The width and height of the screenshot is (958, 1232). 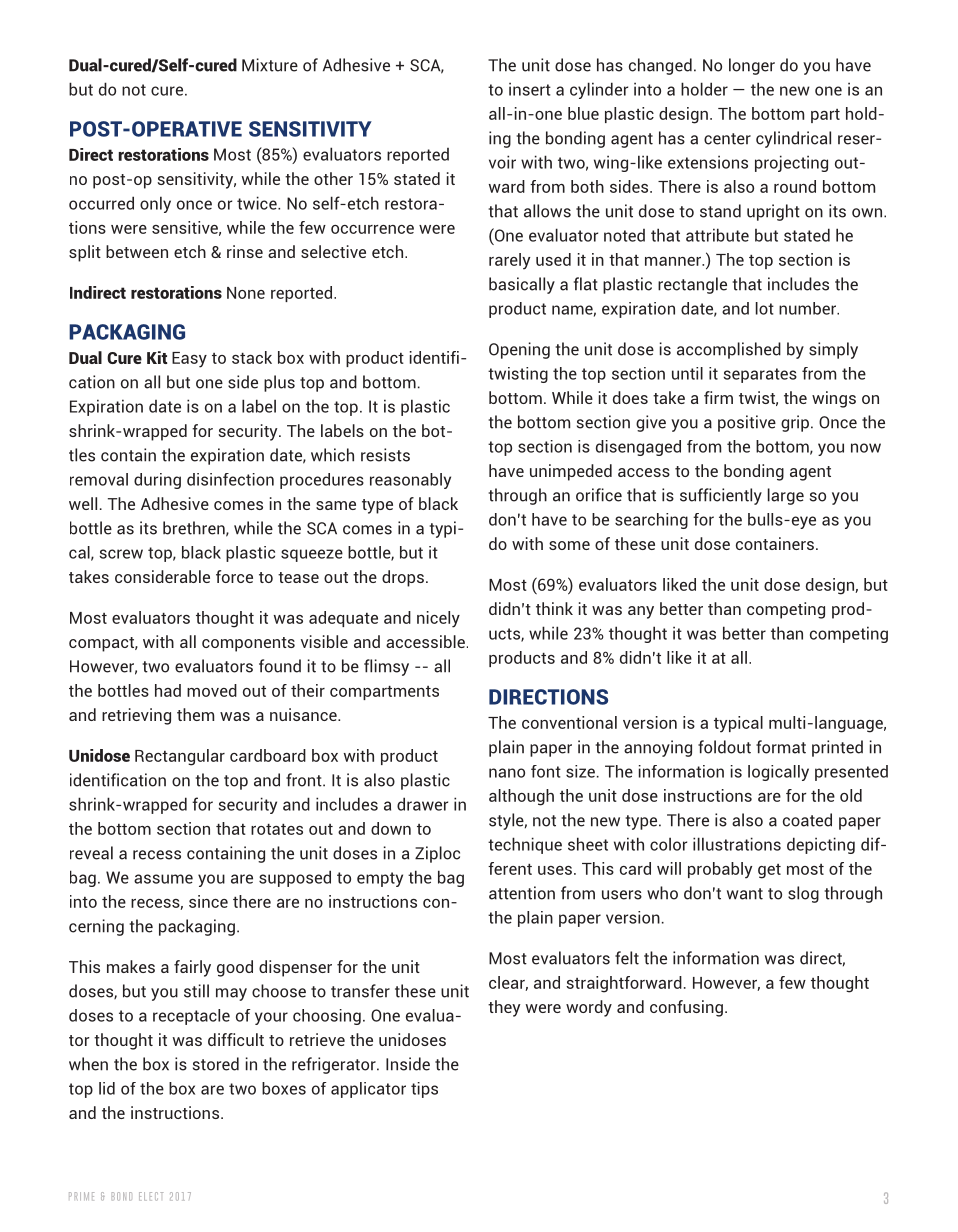 What do you see at coordinates (270, 65) in the screenshot?
I see `Mixture` at bounding box center [270, 65].
